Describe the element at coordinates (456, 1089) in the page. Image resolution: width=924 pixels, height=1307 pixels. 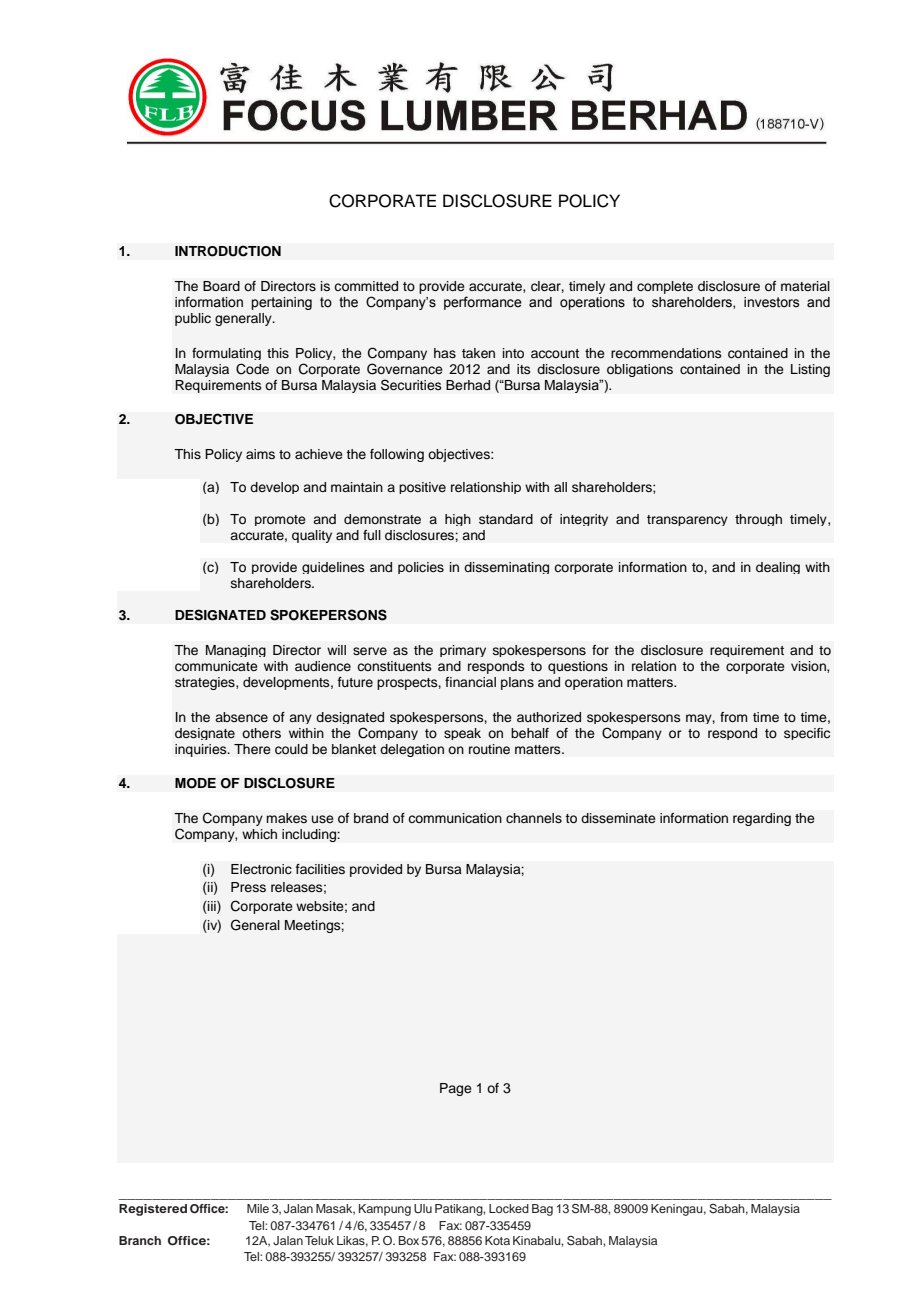
I see `Page` at that location.
